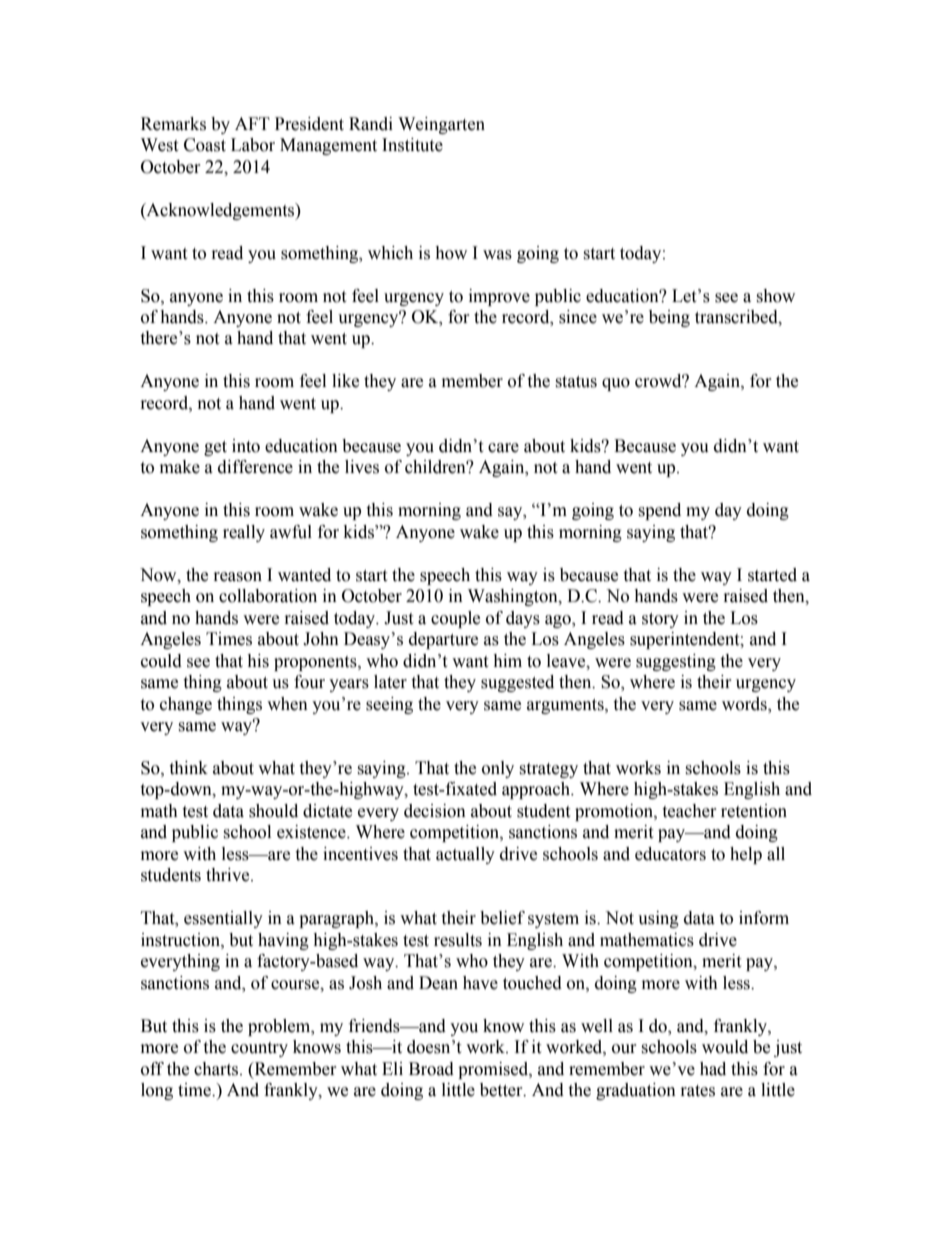  Describe the element at coordinates (215, 448) in the image. I see `get` at that location.
